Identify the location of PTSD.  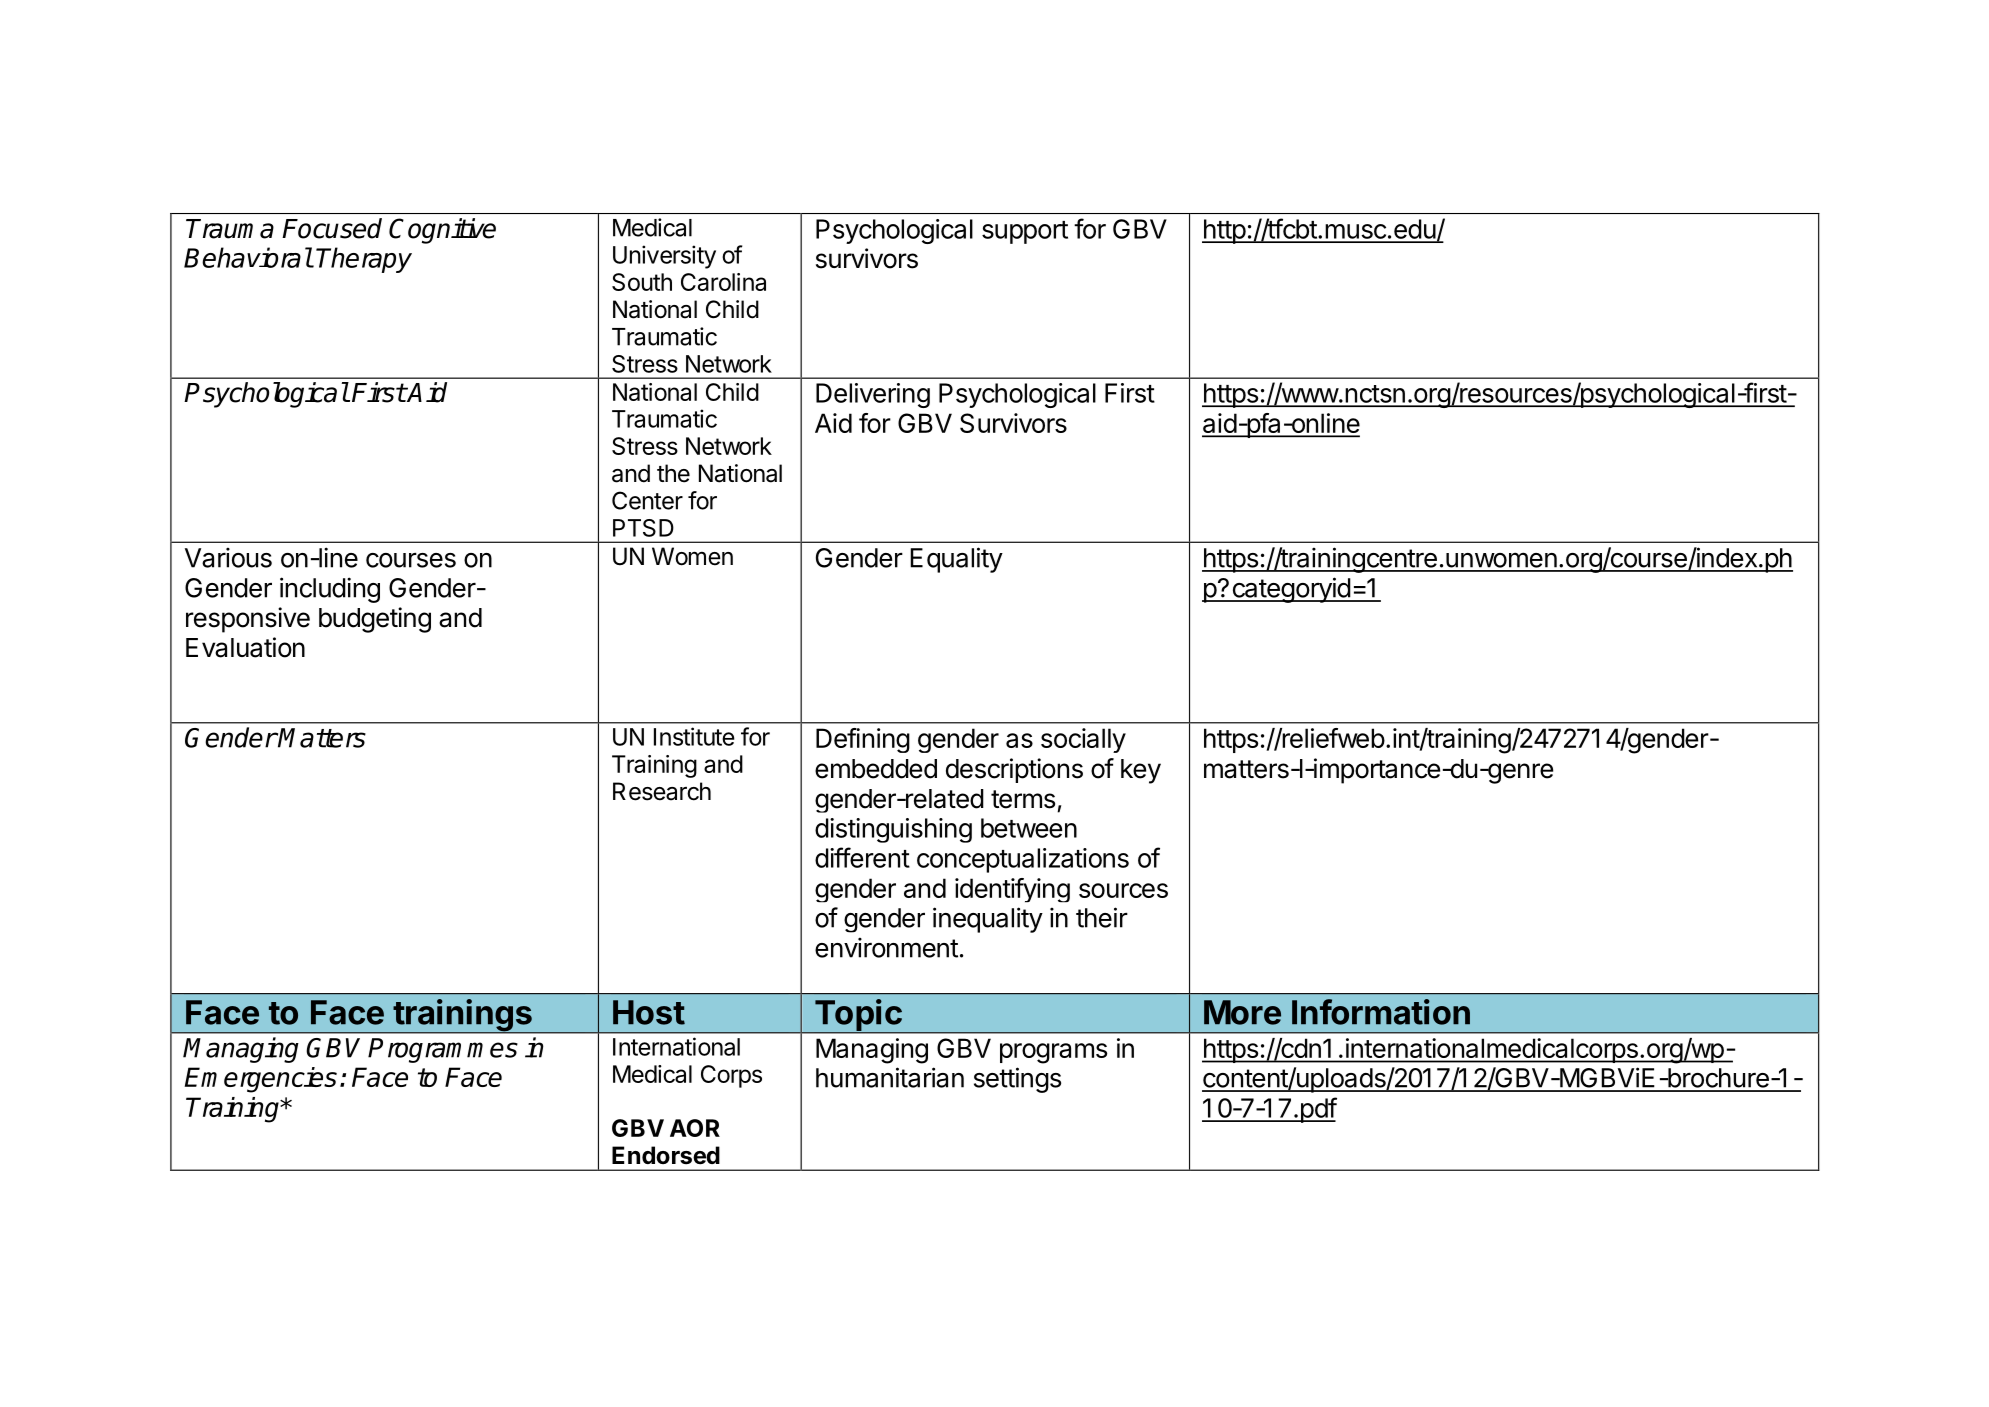
(643, 528).
